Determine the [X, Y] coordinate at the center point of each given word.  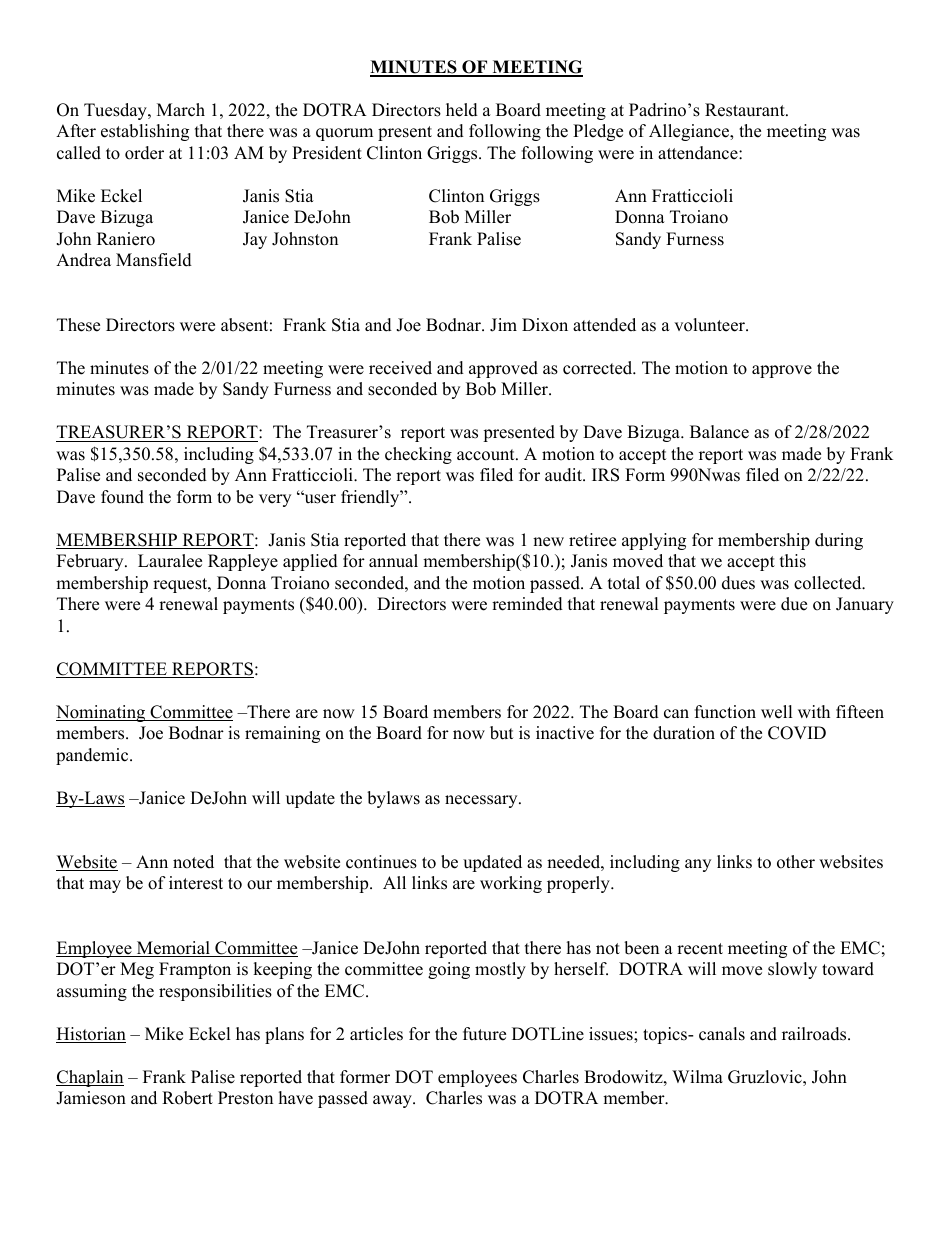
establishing [145, 132]
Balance [719, 432]
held [462, 110]
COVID [797, 733]
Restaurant [746, 110]
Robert [187, 1098]
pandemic [93, 756]
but [502, 733]
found [122, 497]
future [484, 1034]
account [487, 455]
